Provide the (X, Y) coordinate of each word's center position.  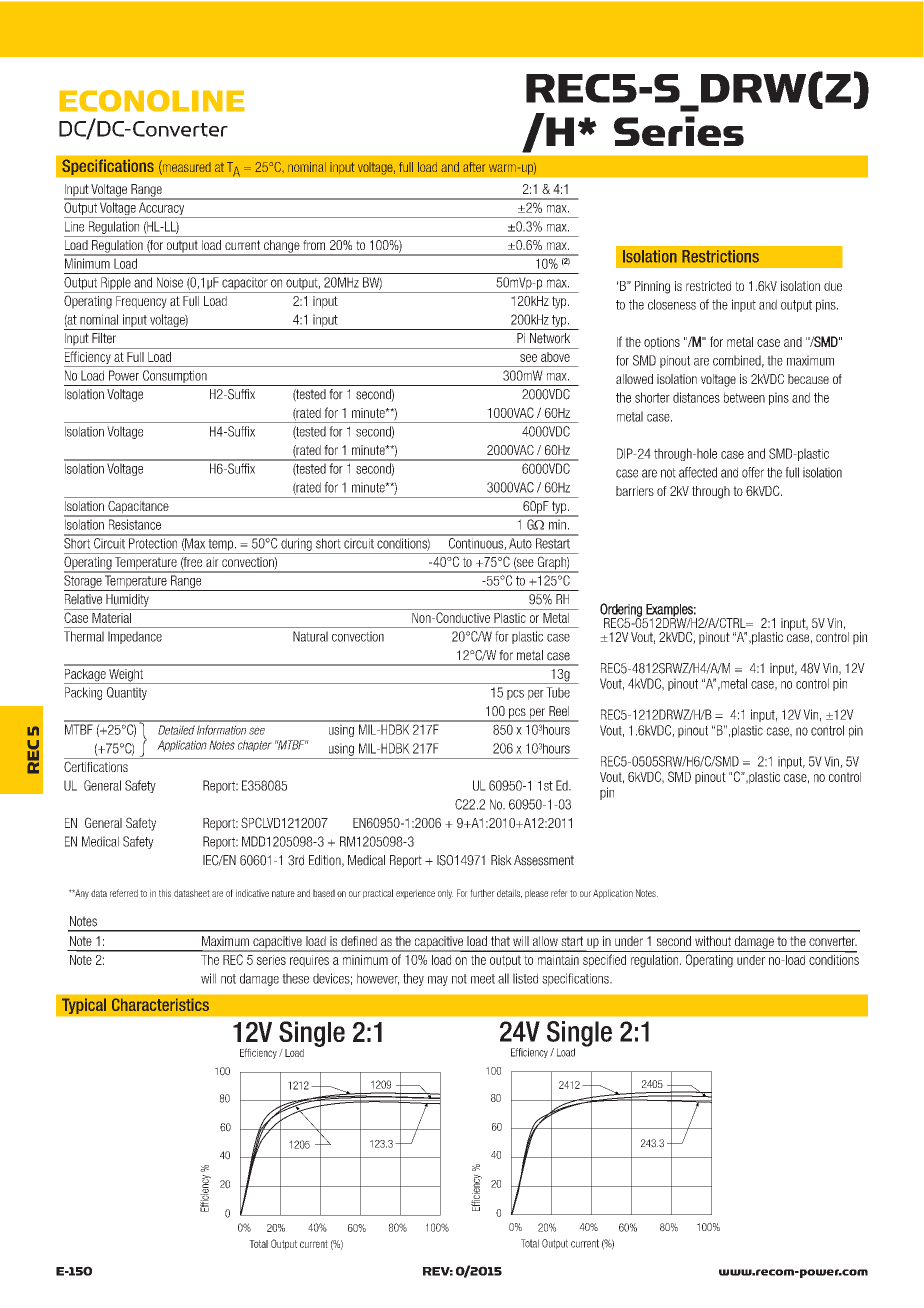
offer (753, 472)
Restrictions (720, 256)
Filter (104, 338)
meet (483, 979)
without (713, 941)
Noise (170, 282)
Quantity (127, 693)
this (165, 893)
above (555, 357)
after (474, 167)
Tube (558, 692)
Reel (559, 711)
